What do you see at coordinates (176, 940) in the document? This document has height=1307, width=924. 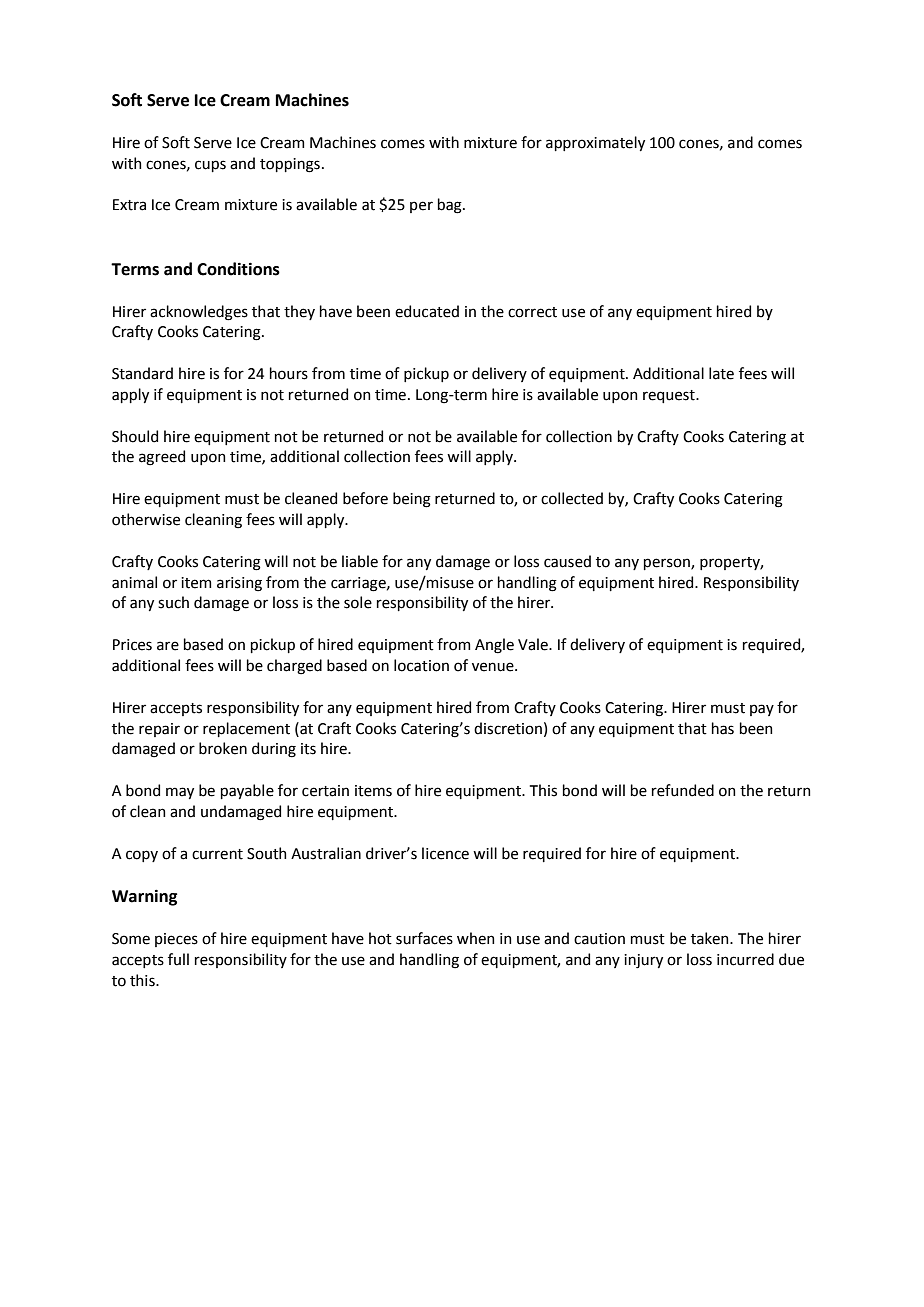 I see `pieces` at bounding box center [176, 940].
